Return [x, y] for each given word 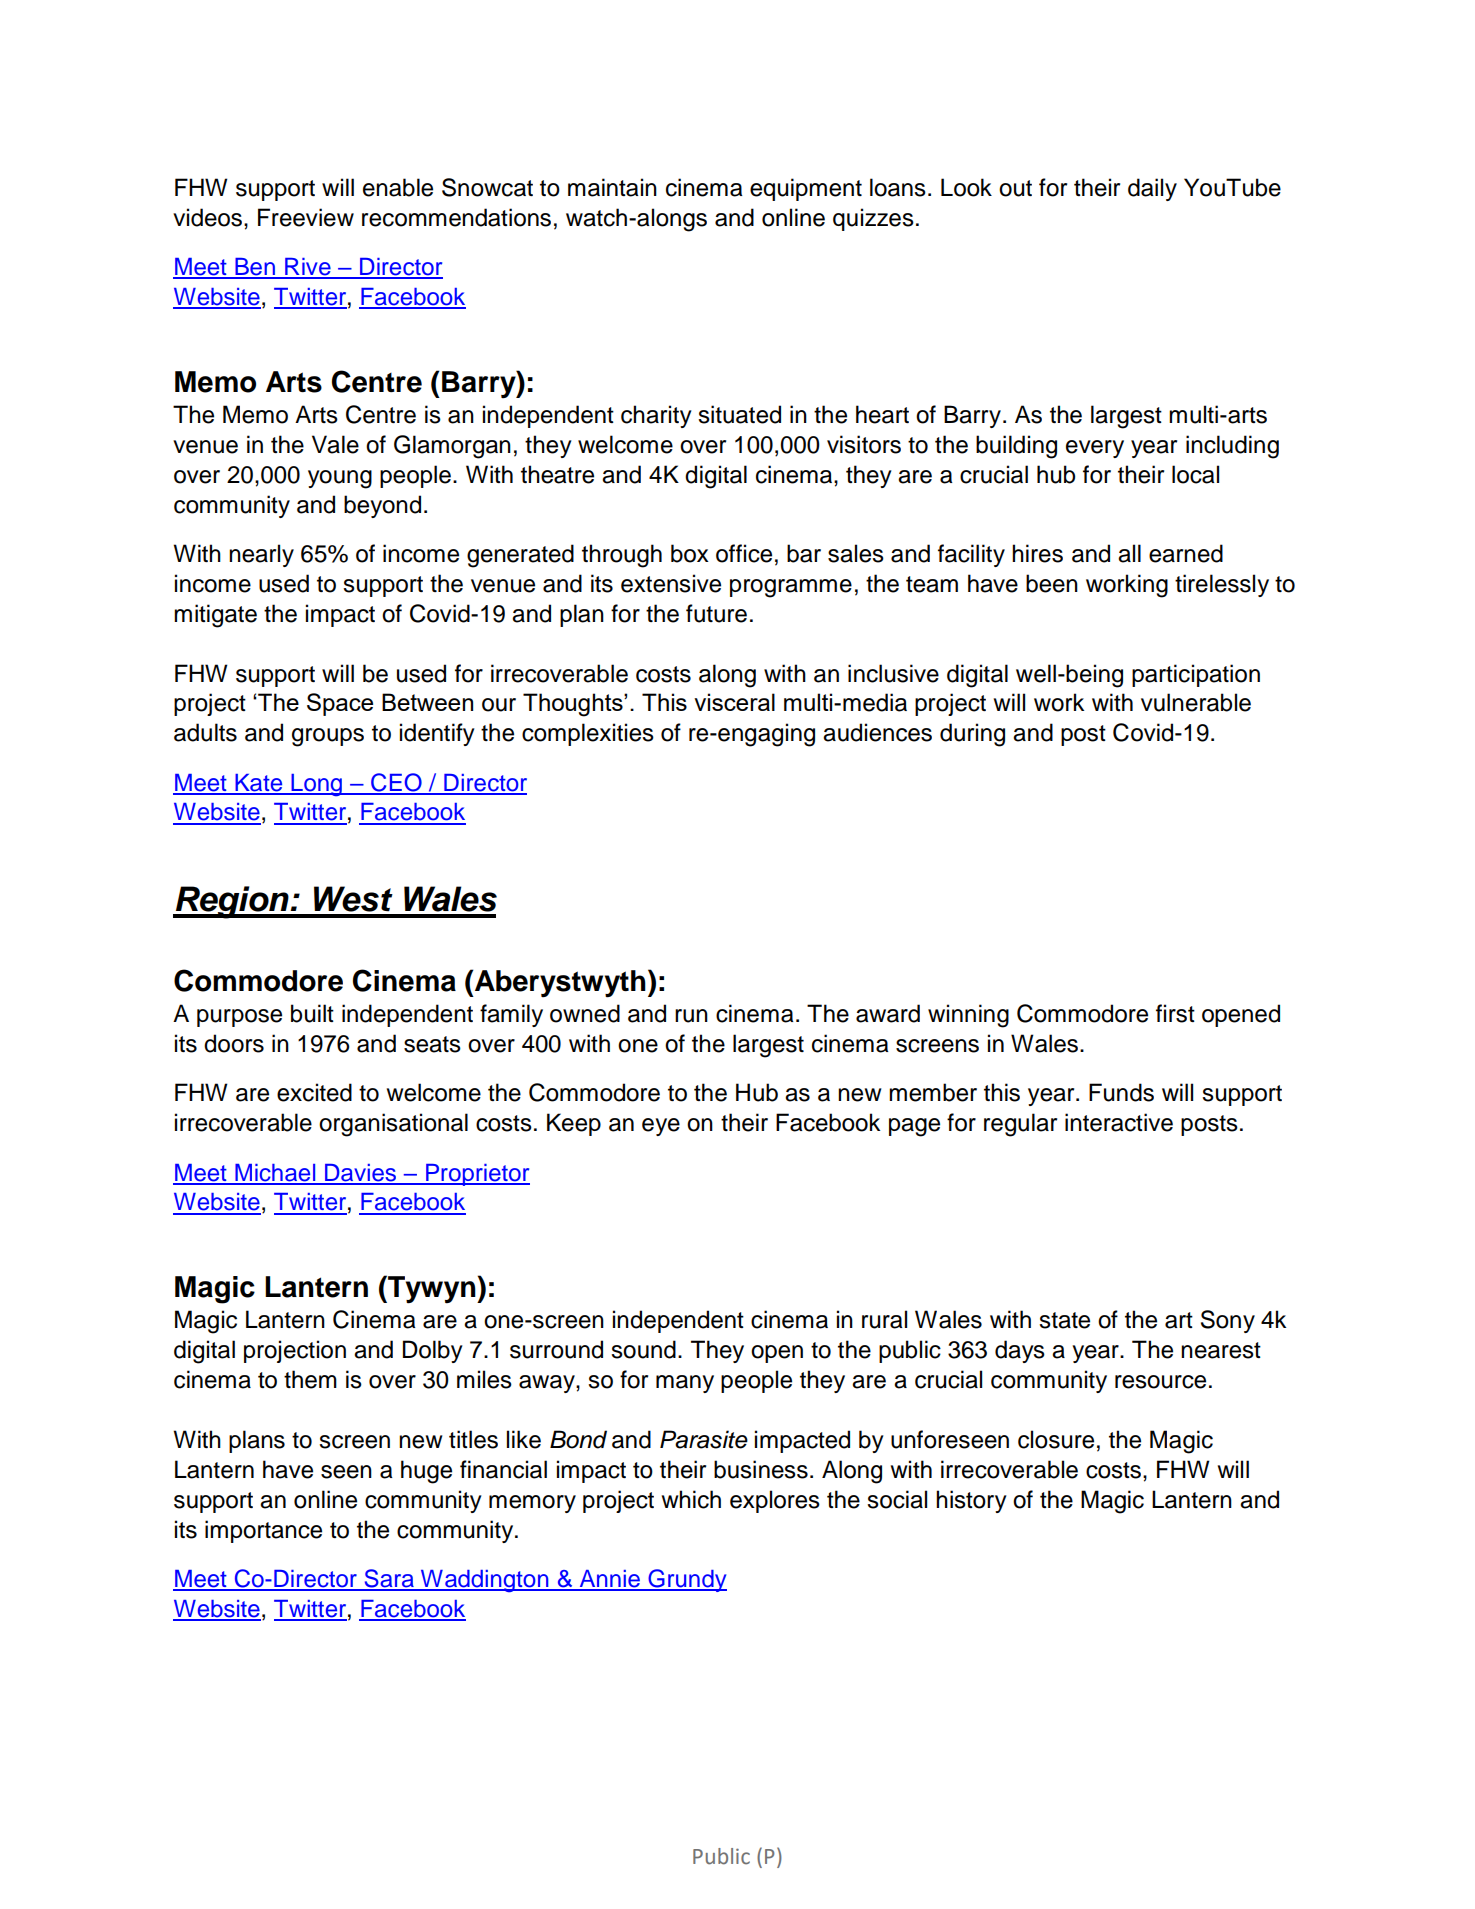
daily [1152, 189]
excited [314, 1092]
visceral [734, 702]
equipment [806, 189]
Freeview [306, 217]
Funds [1121, 1092]
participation [1196, 675]
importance [263, 1531]
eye [661, 1127]
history [971, 1501]
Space [340, 704]
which [691, 1499]
